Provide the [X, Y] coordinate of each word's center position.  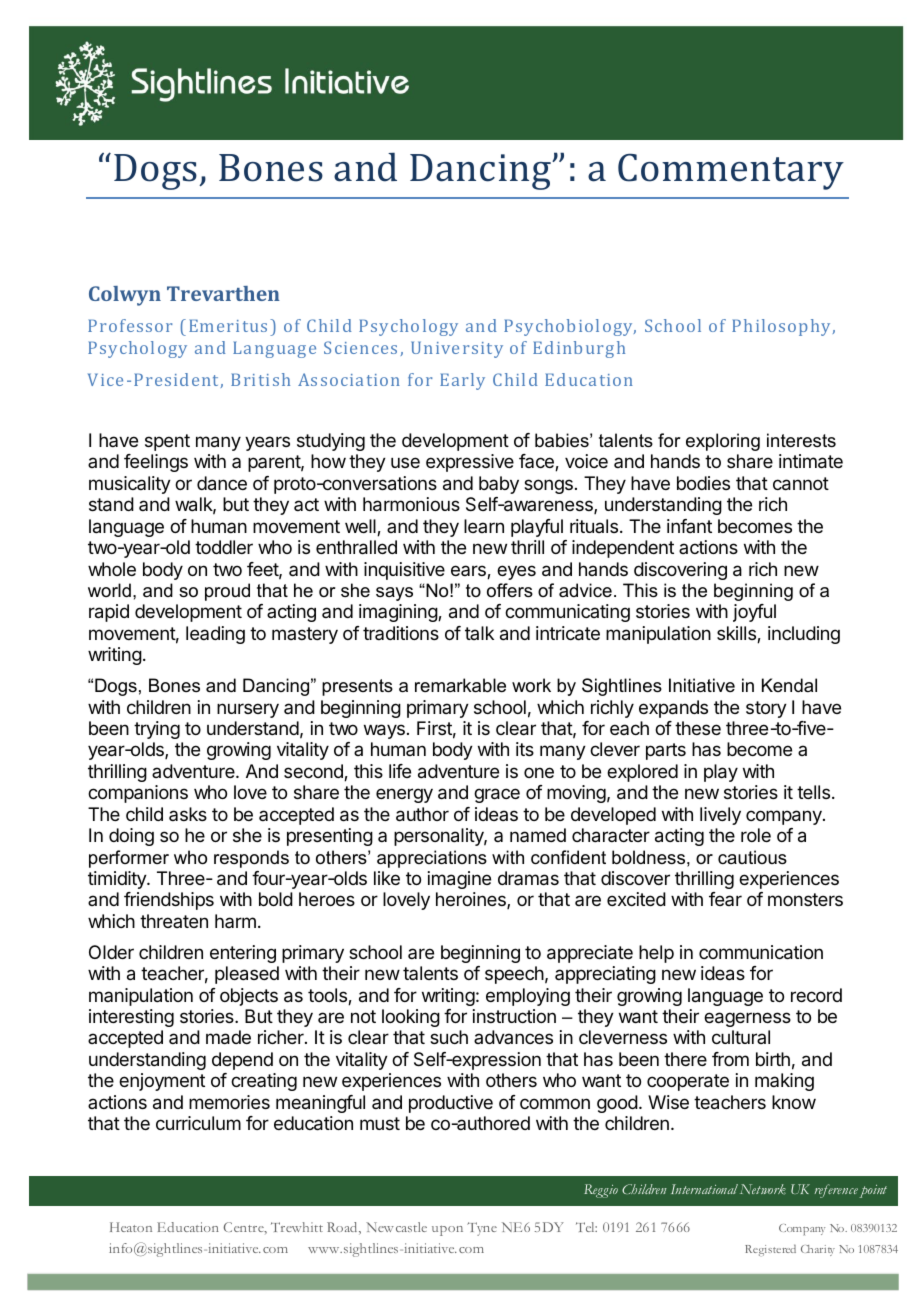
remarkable [460, 685]
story [766, 709]
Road [343, 1228]
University [457, 349]
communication [761, 952]
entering [243, 954]
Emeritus [228, 325]
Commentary [731, 172]
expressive [470, 463]
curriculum [198, 1123]
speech [514, 975]
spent [167, 442]
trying [157, 730]
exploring [723, 442]
